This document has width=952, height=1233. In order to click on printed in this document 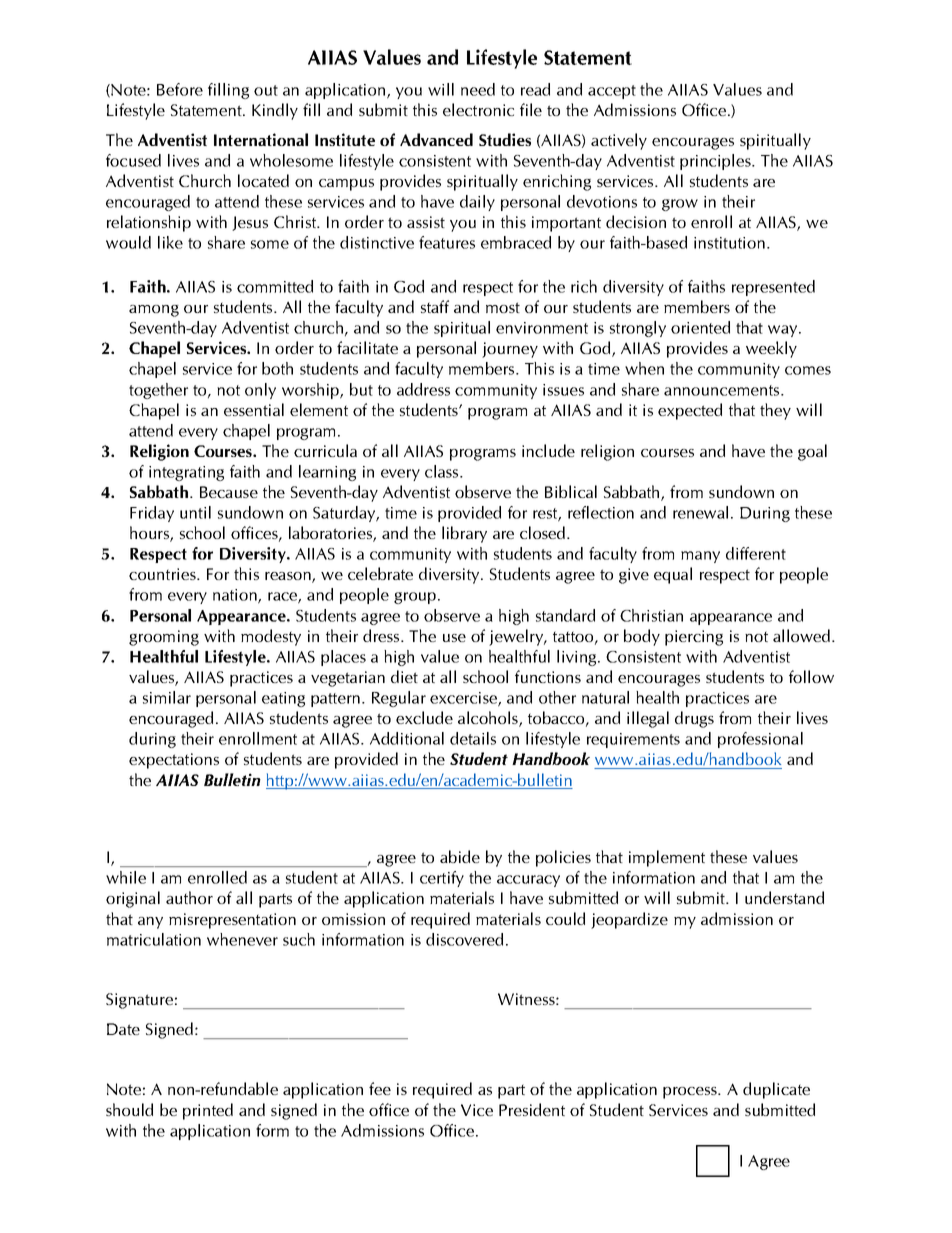, I will do `click(208, 1111)`.
